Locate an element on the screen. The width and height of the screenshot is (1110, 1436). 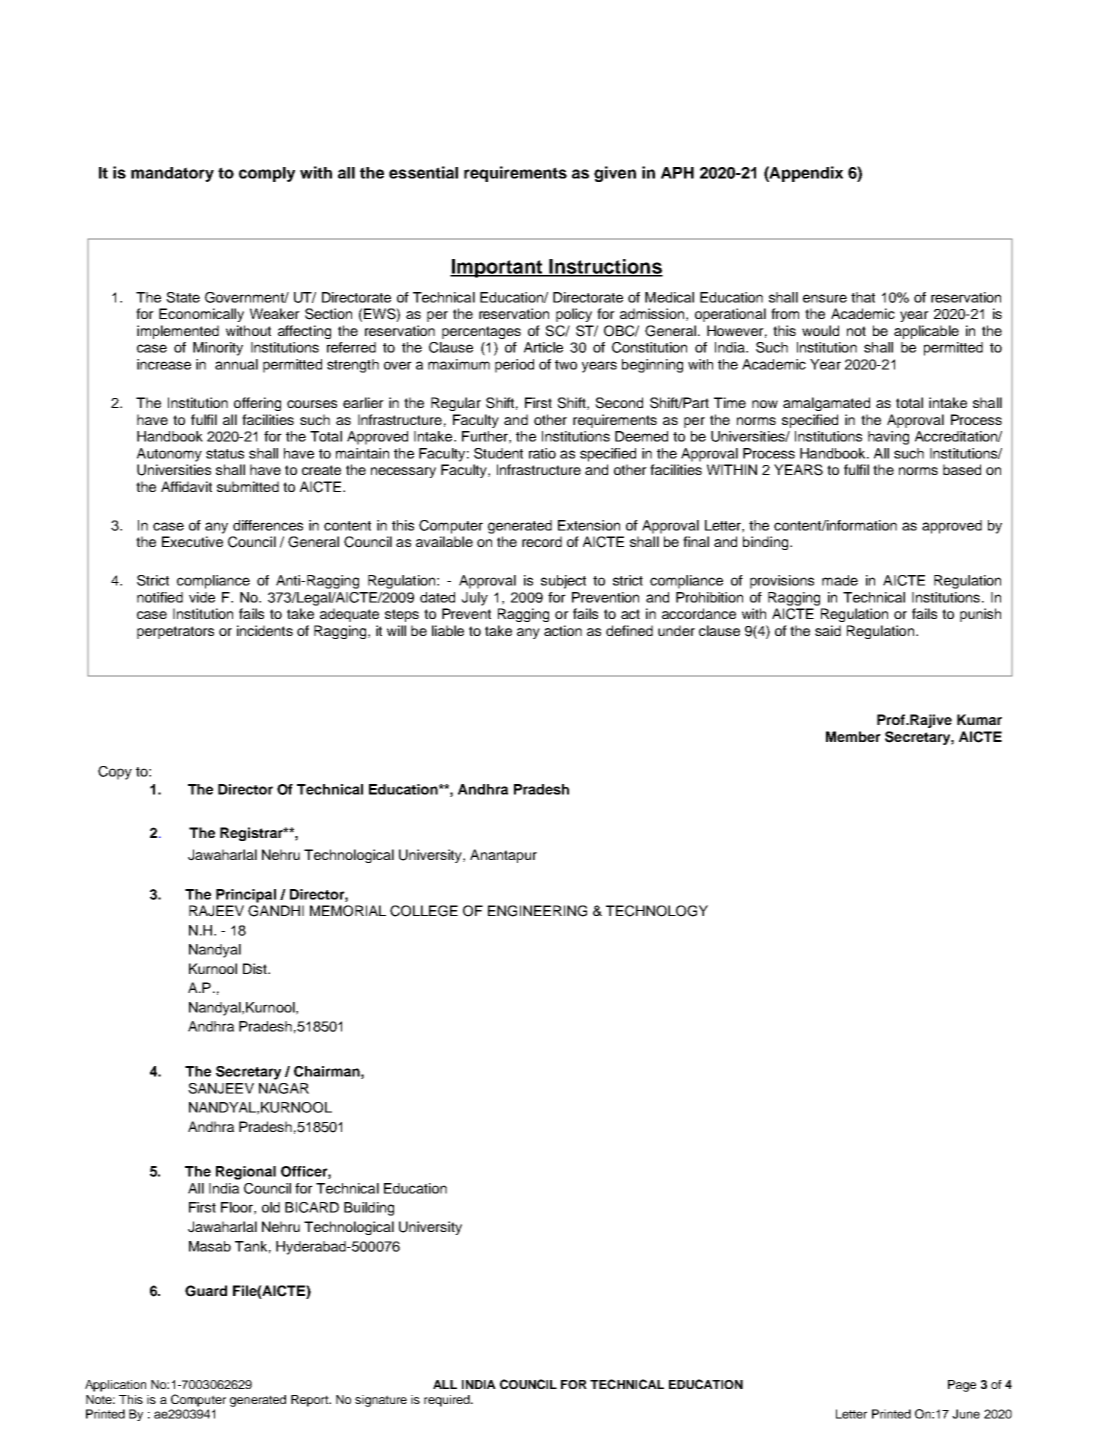
Regional is located at coordinates (246, 1173).
